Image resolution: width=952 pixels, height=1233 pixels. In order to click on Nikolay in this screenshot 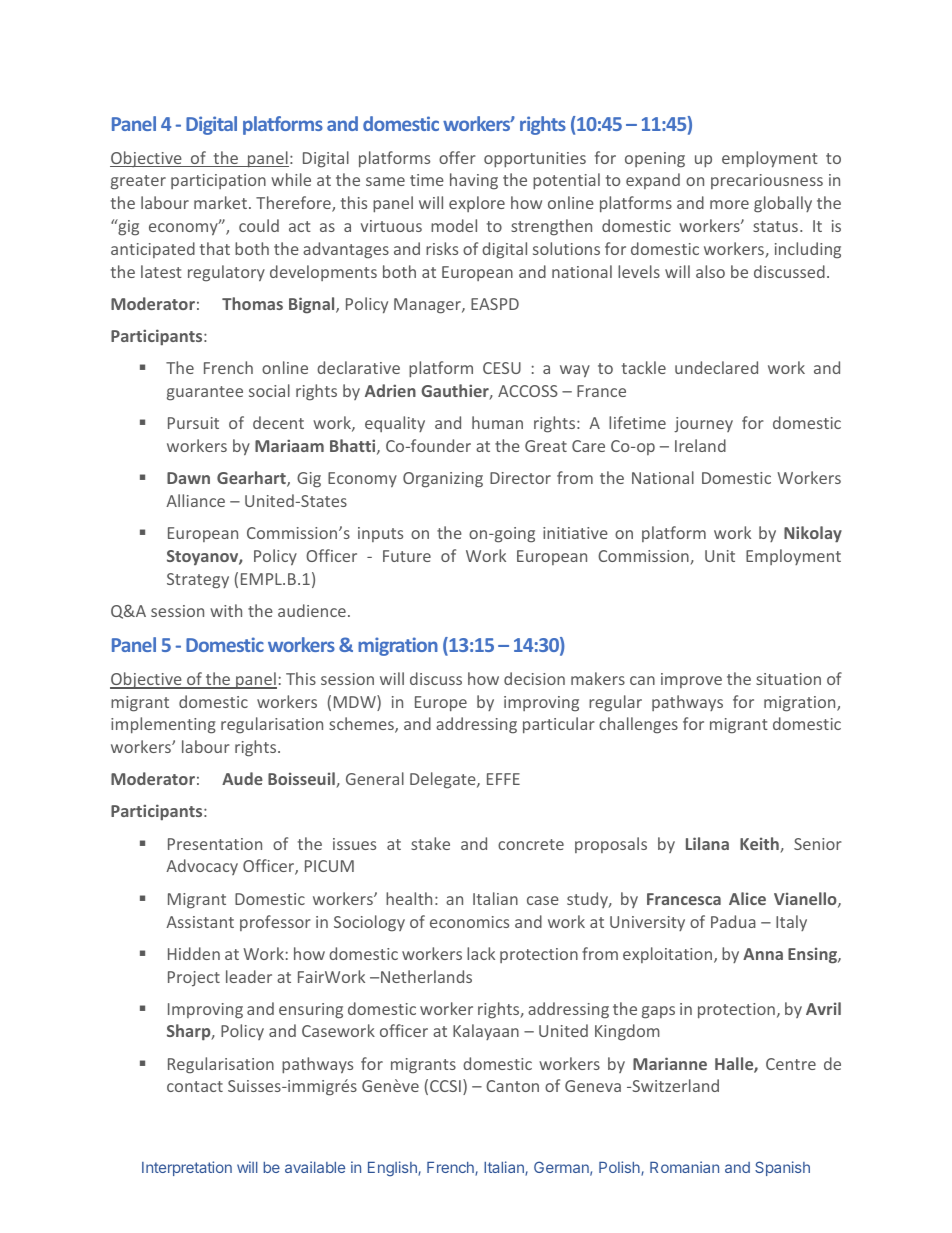, I will do `click(813, 534)`.
